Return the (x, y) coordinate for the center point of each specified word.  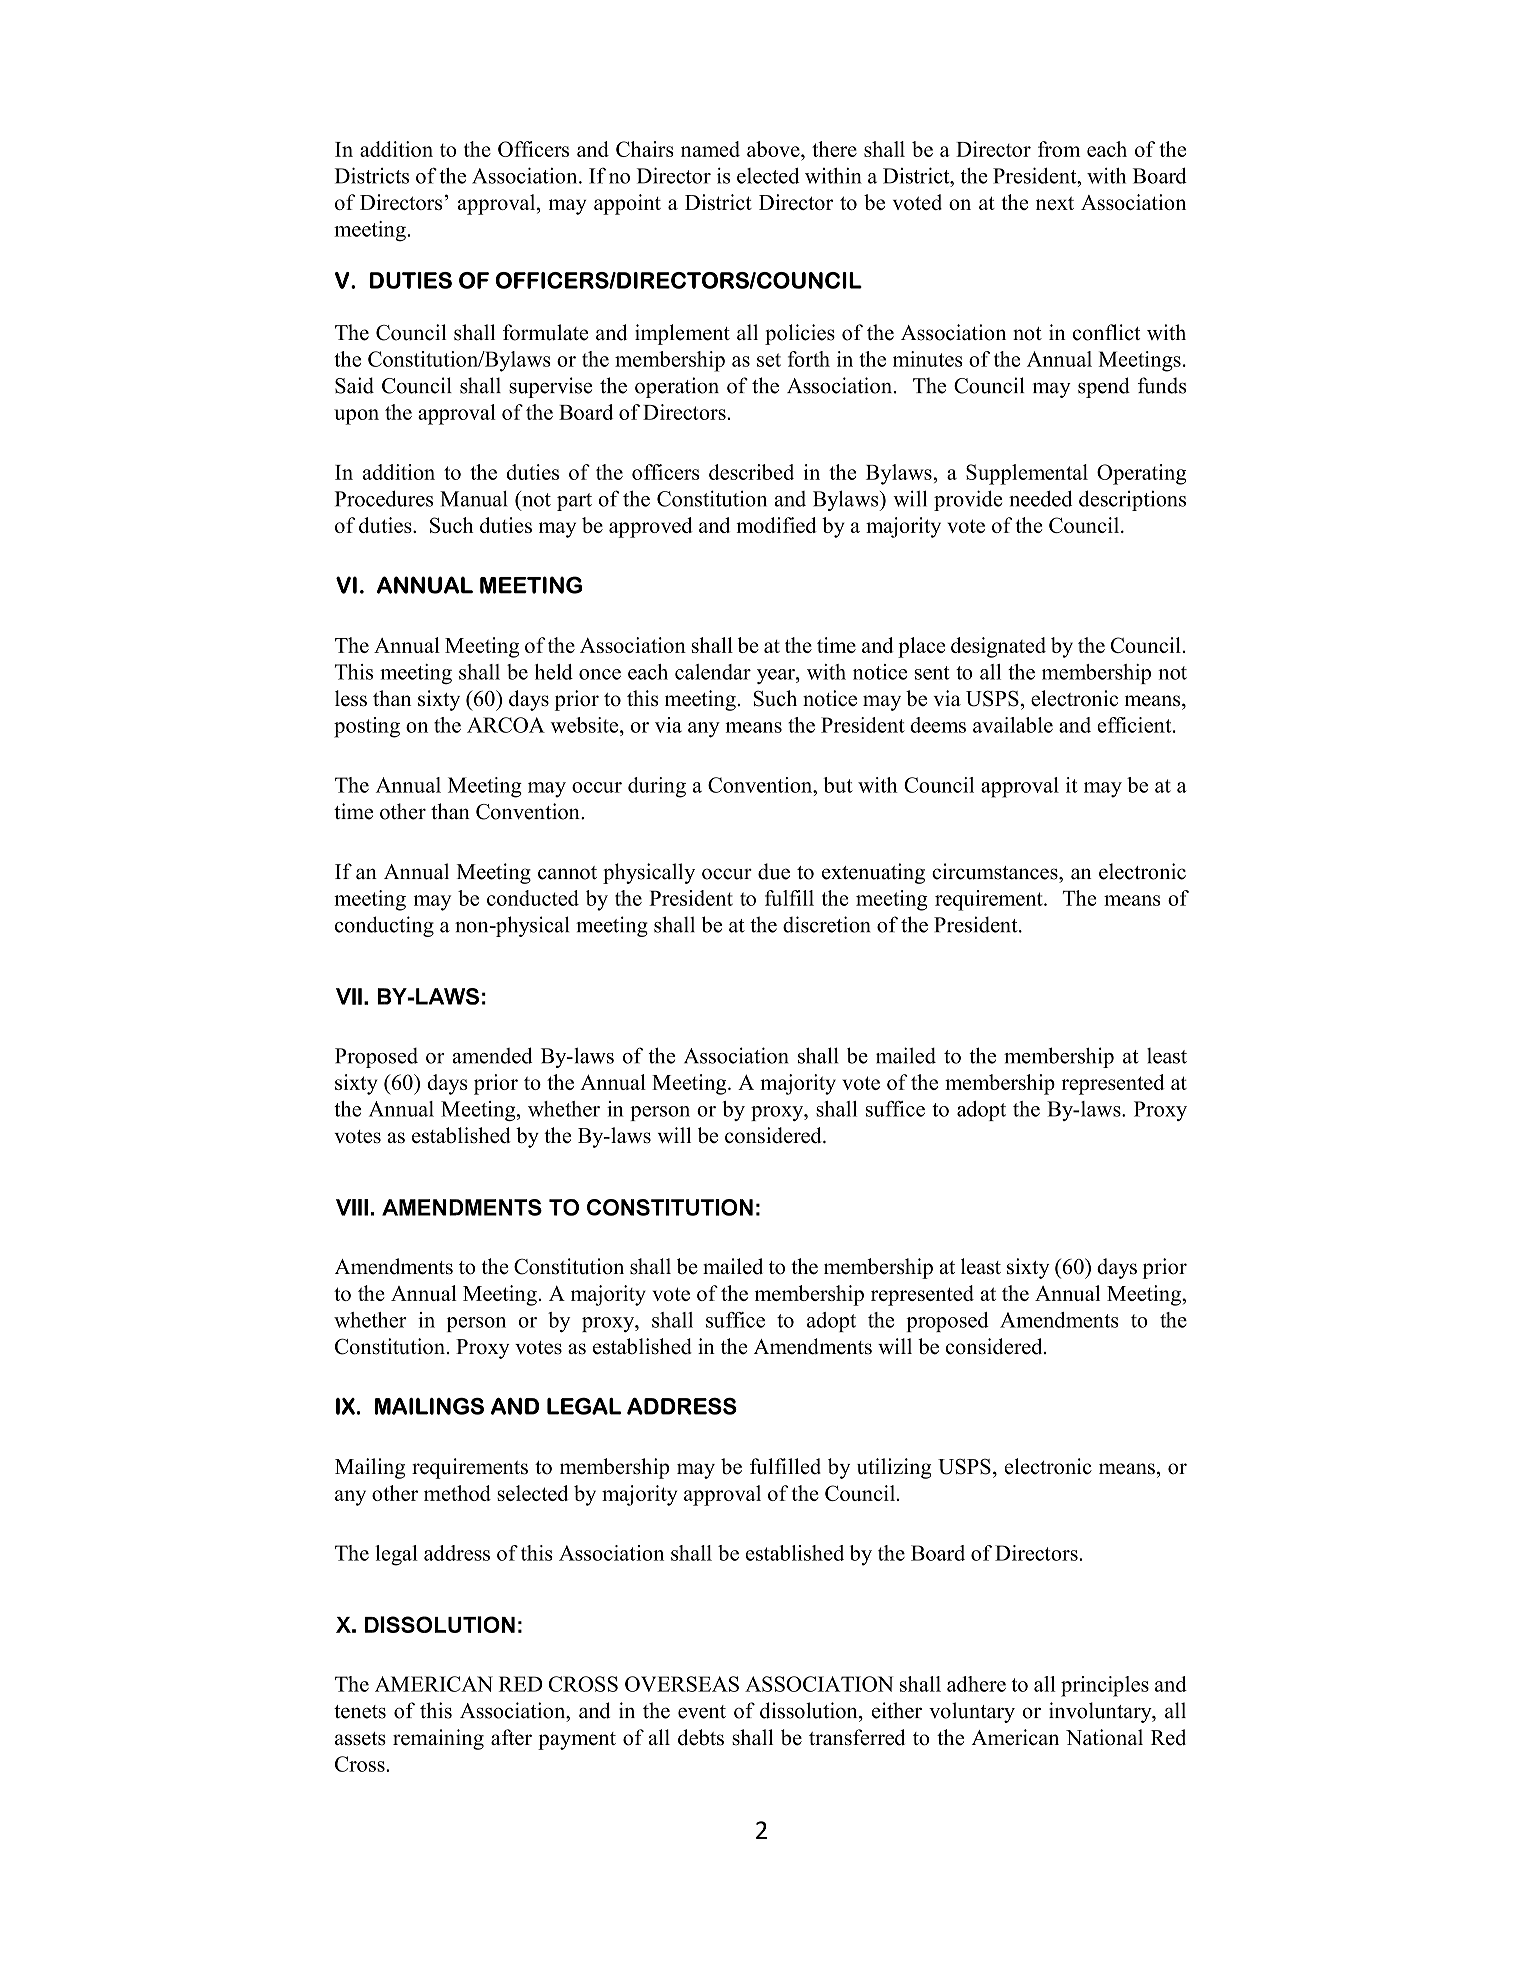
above (774, 149)
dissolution (810, 1710)
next (1055, 203)
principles (1105, 1686)
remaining (438, 1739)
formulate (545, 332)
